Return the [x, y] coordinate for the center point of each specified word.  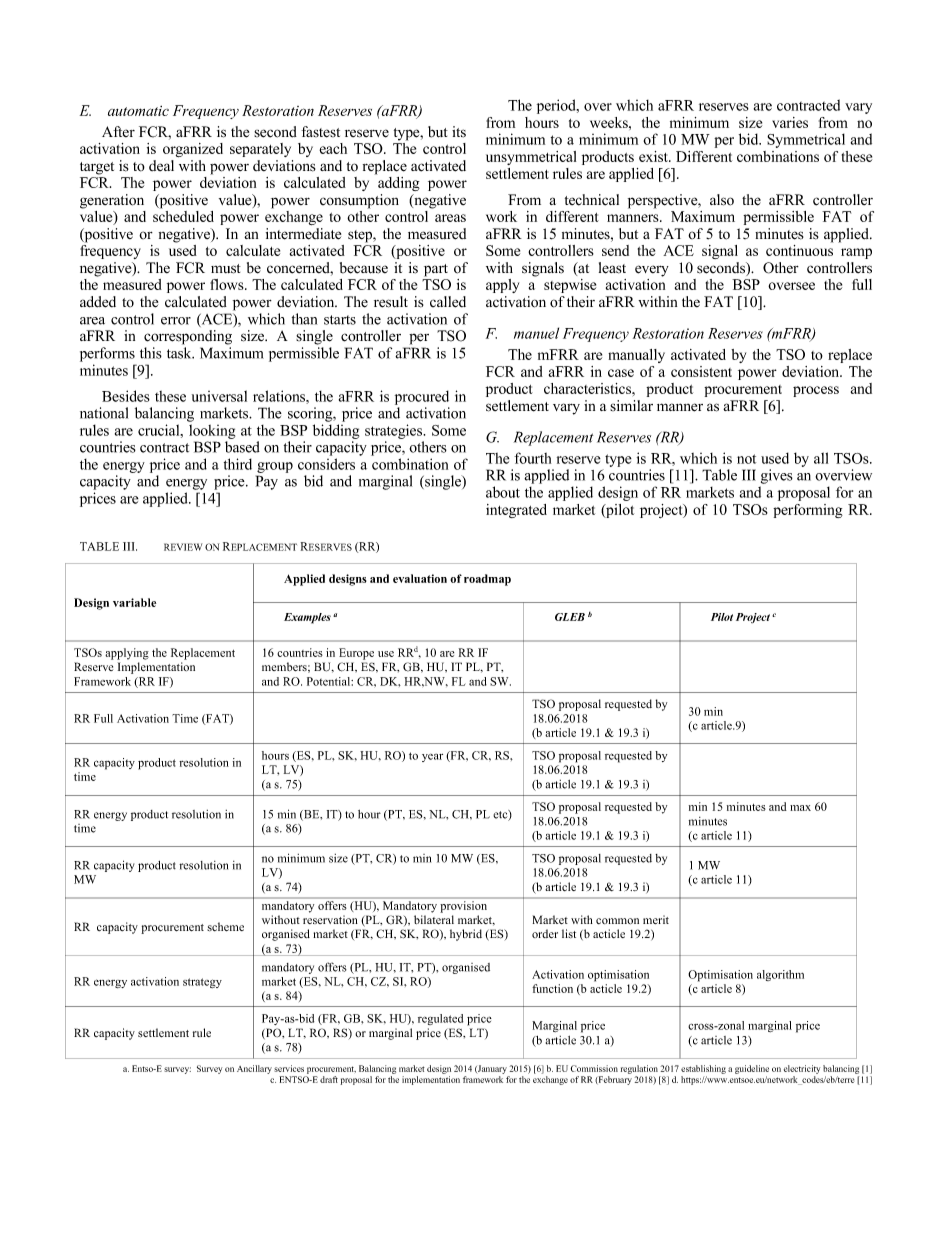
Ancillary [254, 1069]
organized [193, 150]
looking [212, 433]
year [432, 758]
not [746, 459]
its [459, 132]
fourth [532, 458]
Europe [356, 654]
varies [790, 122]
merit [656, 919]
